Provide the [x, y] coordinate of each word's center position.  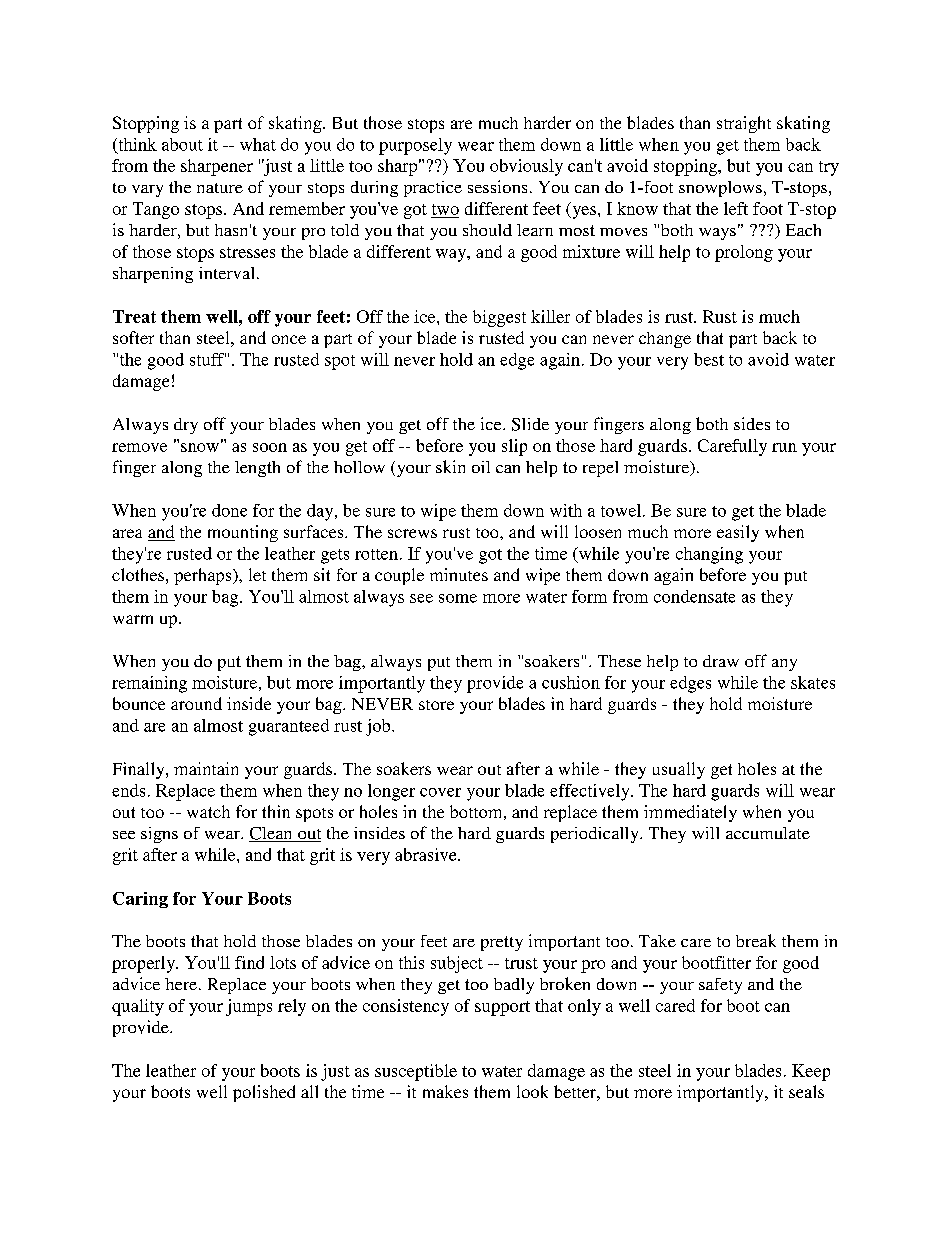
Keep [811, 1072]
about [182, 144]
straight [744, 124]
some [458, 598]
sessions [497, 186]
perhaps [204, 576]
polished [264, 1093]
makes [445, 1091]
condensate [694, 596]
